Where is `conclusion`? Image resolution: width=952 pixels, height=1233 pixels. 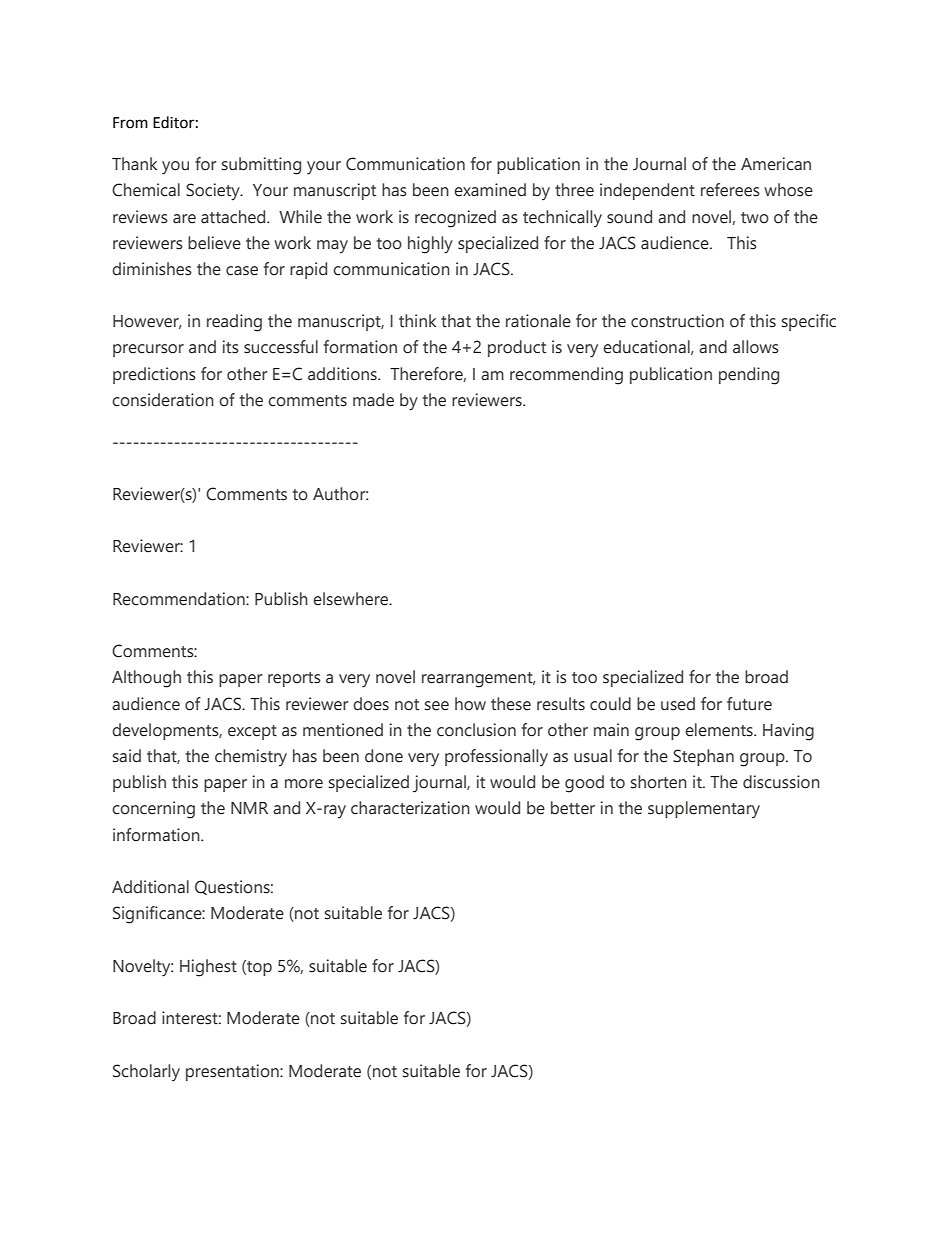
conclusion is located at coordinates (476, 730).
